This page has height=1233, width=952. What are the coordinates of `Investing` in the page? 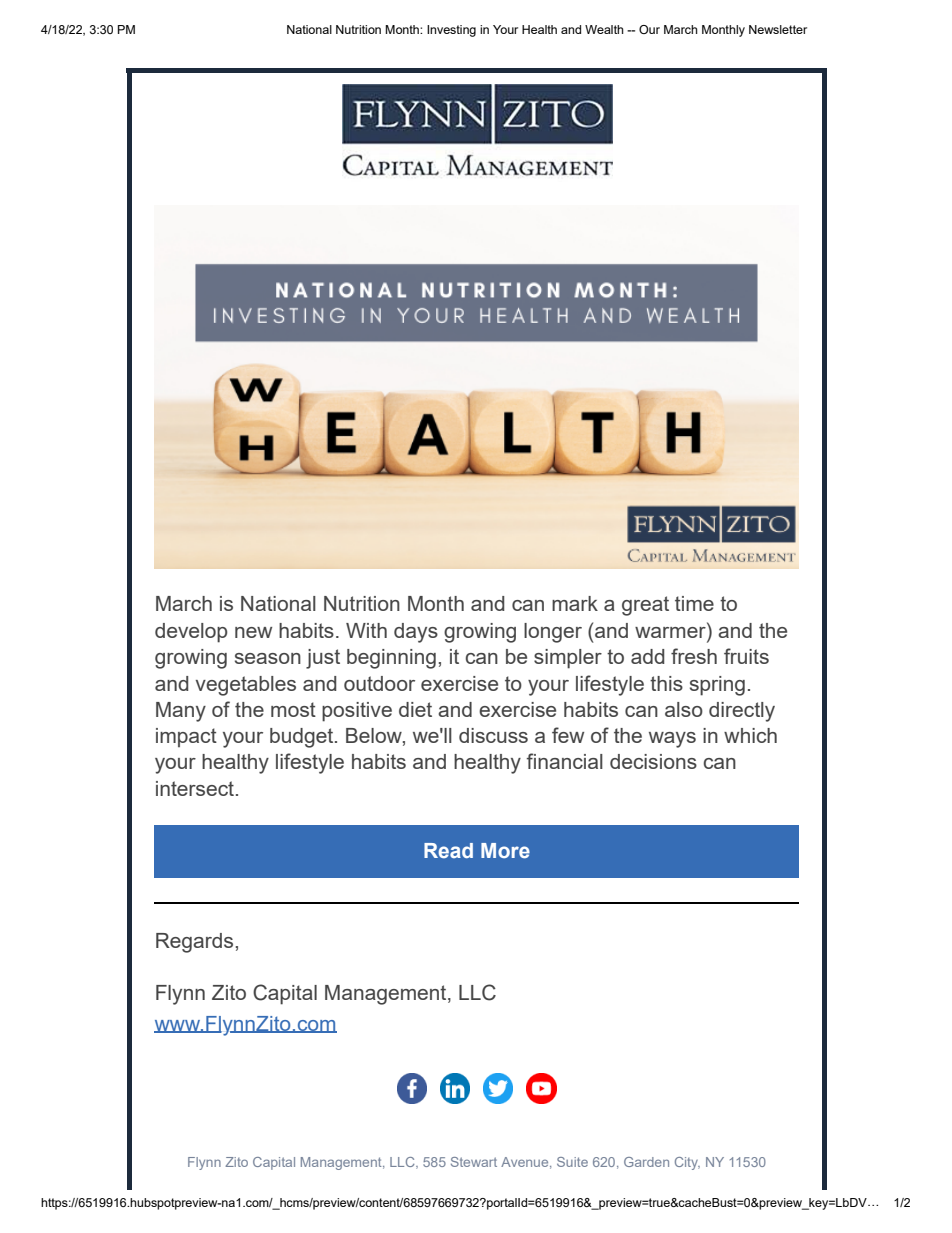 It's located at (451, 31).
